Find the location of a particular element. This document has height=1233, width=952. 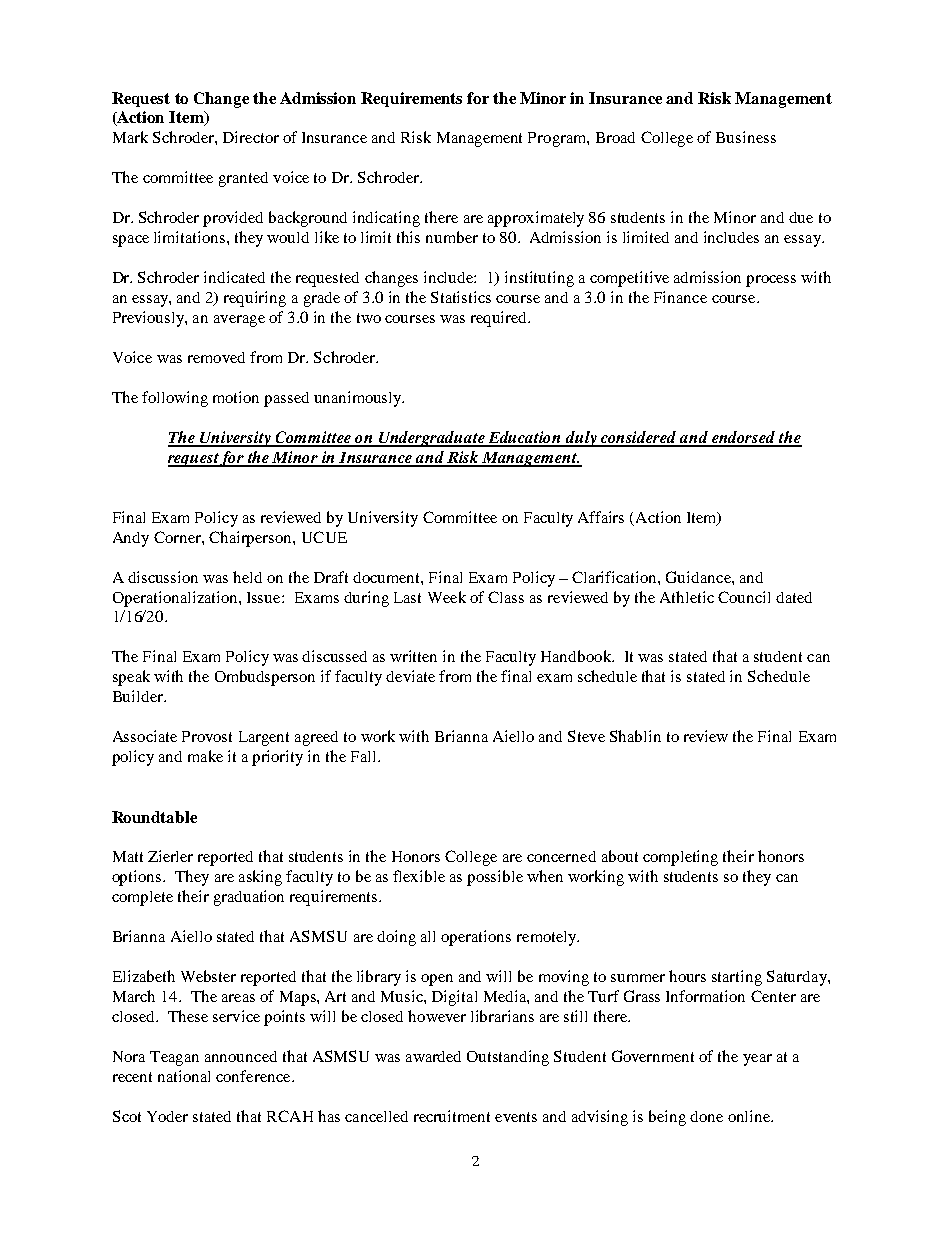

Operationalization is located at coordinates (176, 599).
